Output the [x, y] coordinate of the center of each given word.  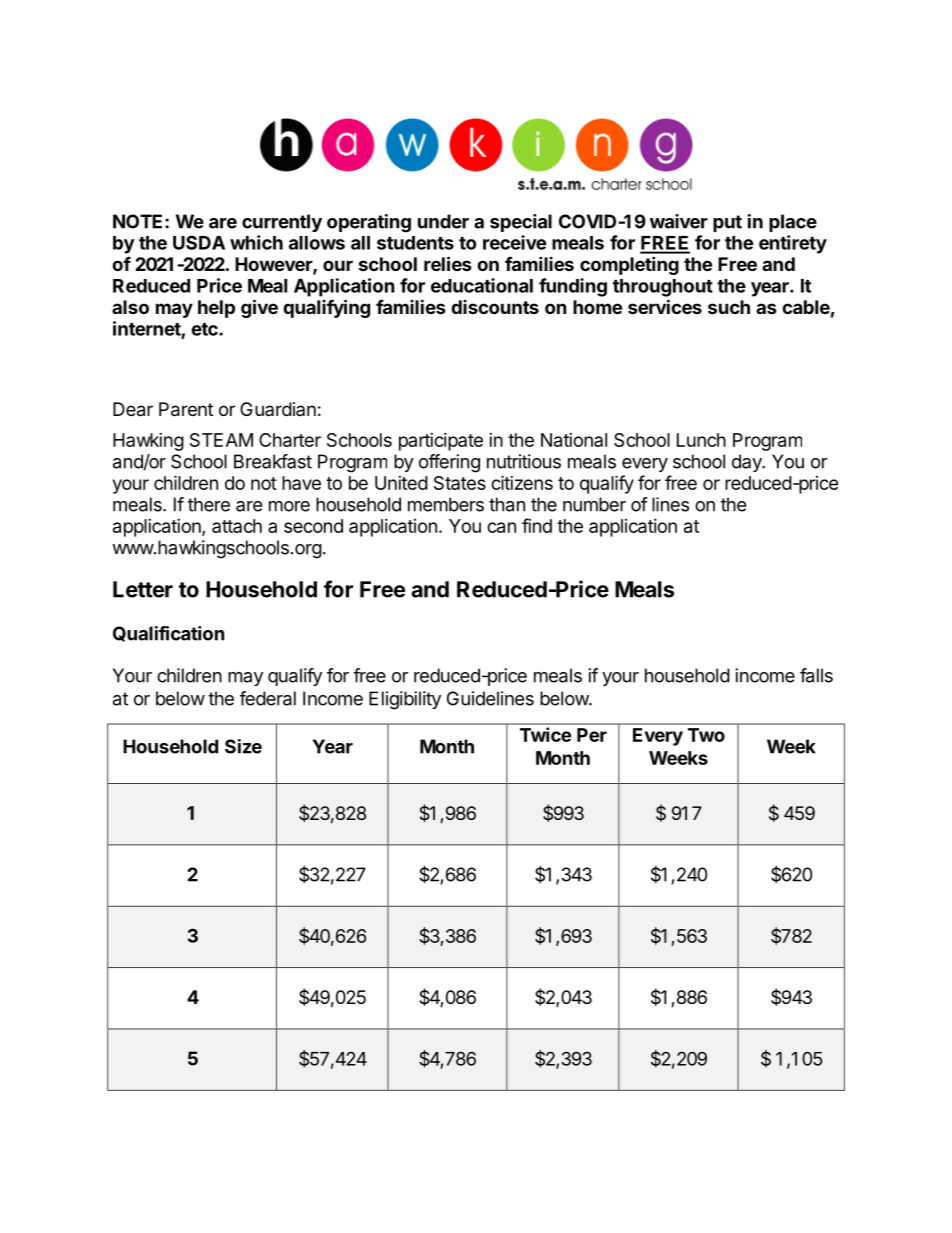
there [209, 504]
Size [243, 746]
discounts [495, 307]
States [460, 483]
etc [205, 329]
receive [514, 242]
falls [816, 675]
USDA [199, 242]
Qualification [169, 634]
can [501, 527]
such [729, 307]
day [748, 463]
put [727, 223]
